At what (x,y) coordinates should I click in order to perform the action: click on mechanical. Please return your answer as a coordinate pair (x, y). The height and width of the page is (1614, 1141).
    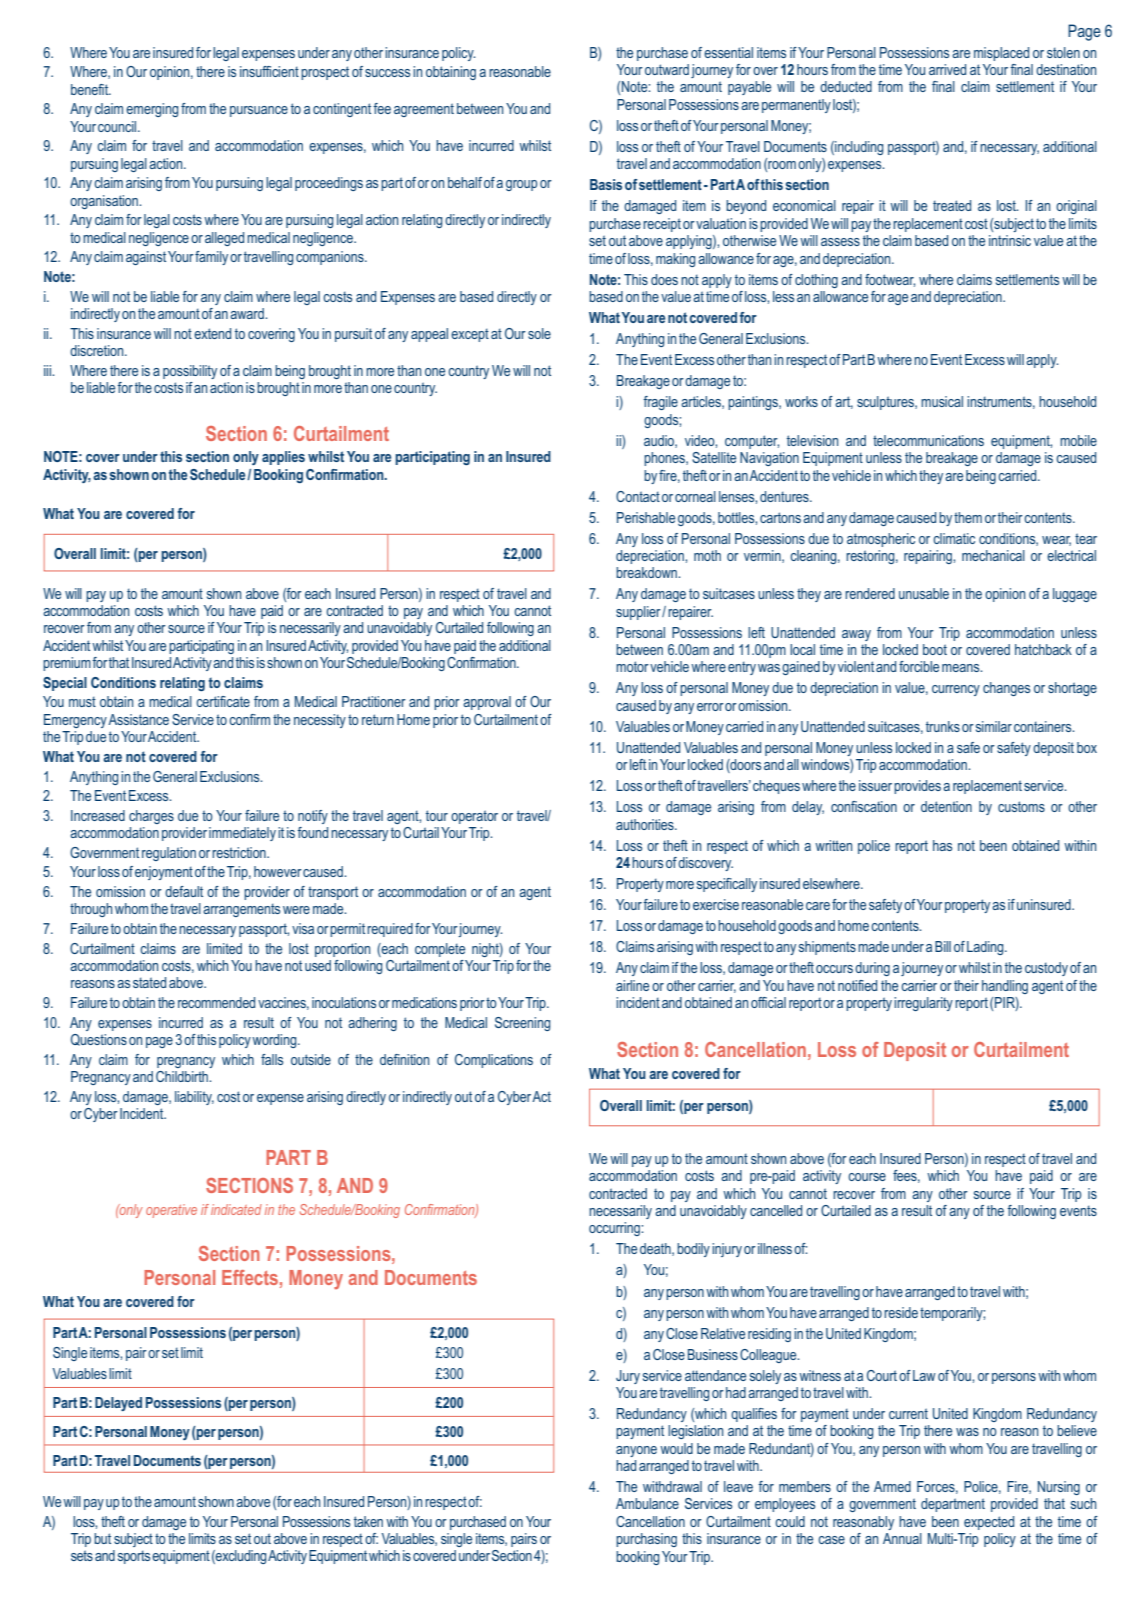
    Looking at the image, I should click on (993, 555).
